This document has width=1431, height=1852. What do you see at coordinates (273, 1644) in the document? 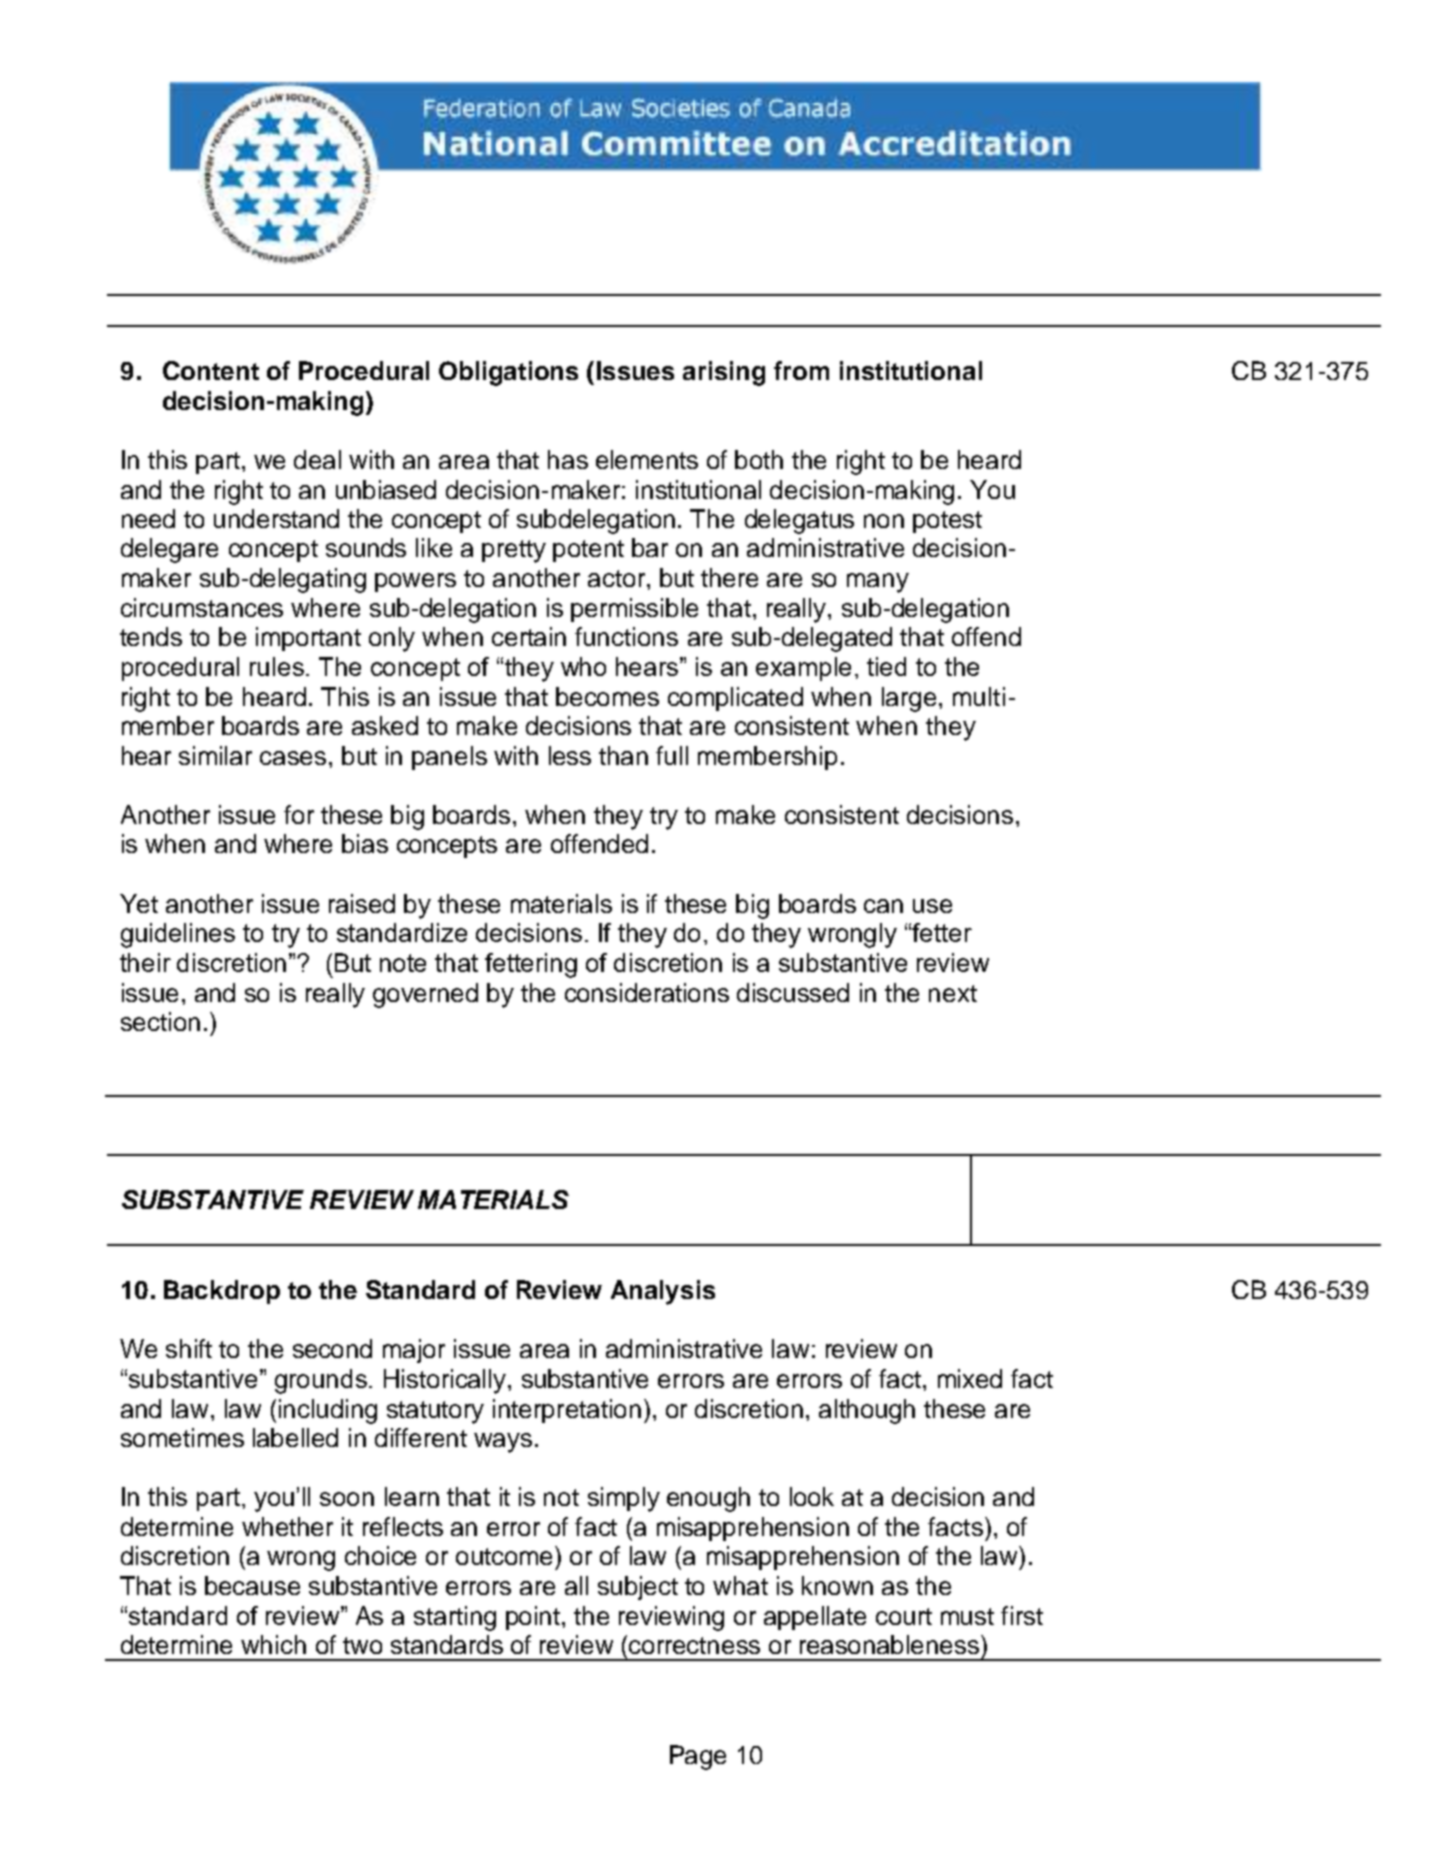
I see `which` at bounding box center [273, 1644].
